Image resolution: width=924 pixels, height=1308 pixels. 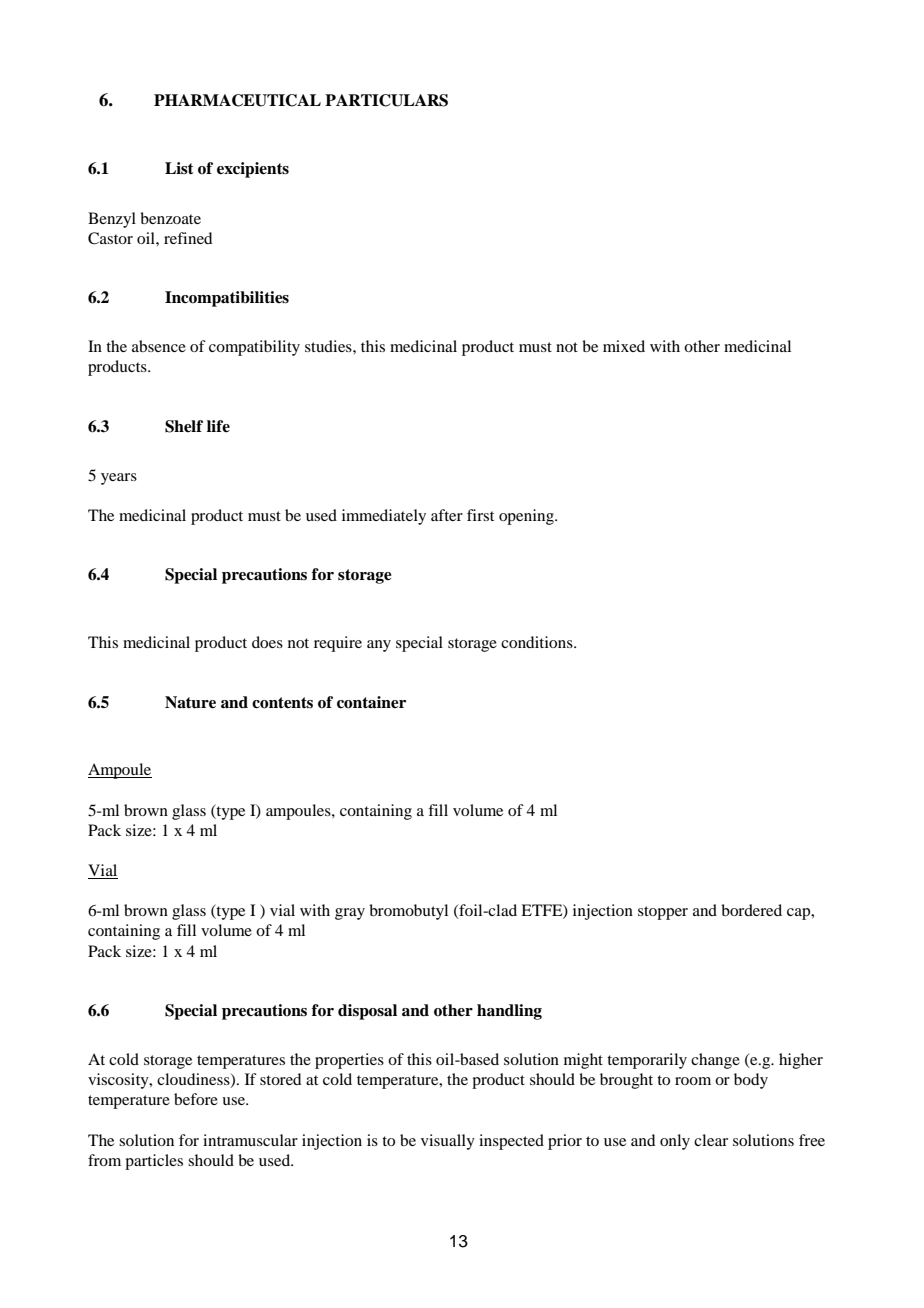 What do you see at coordinates (267, 642) in the page?
I see `does` at bounding box center [267, 642].
